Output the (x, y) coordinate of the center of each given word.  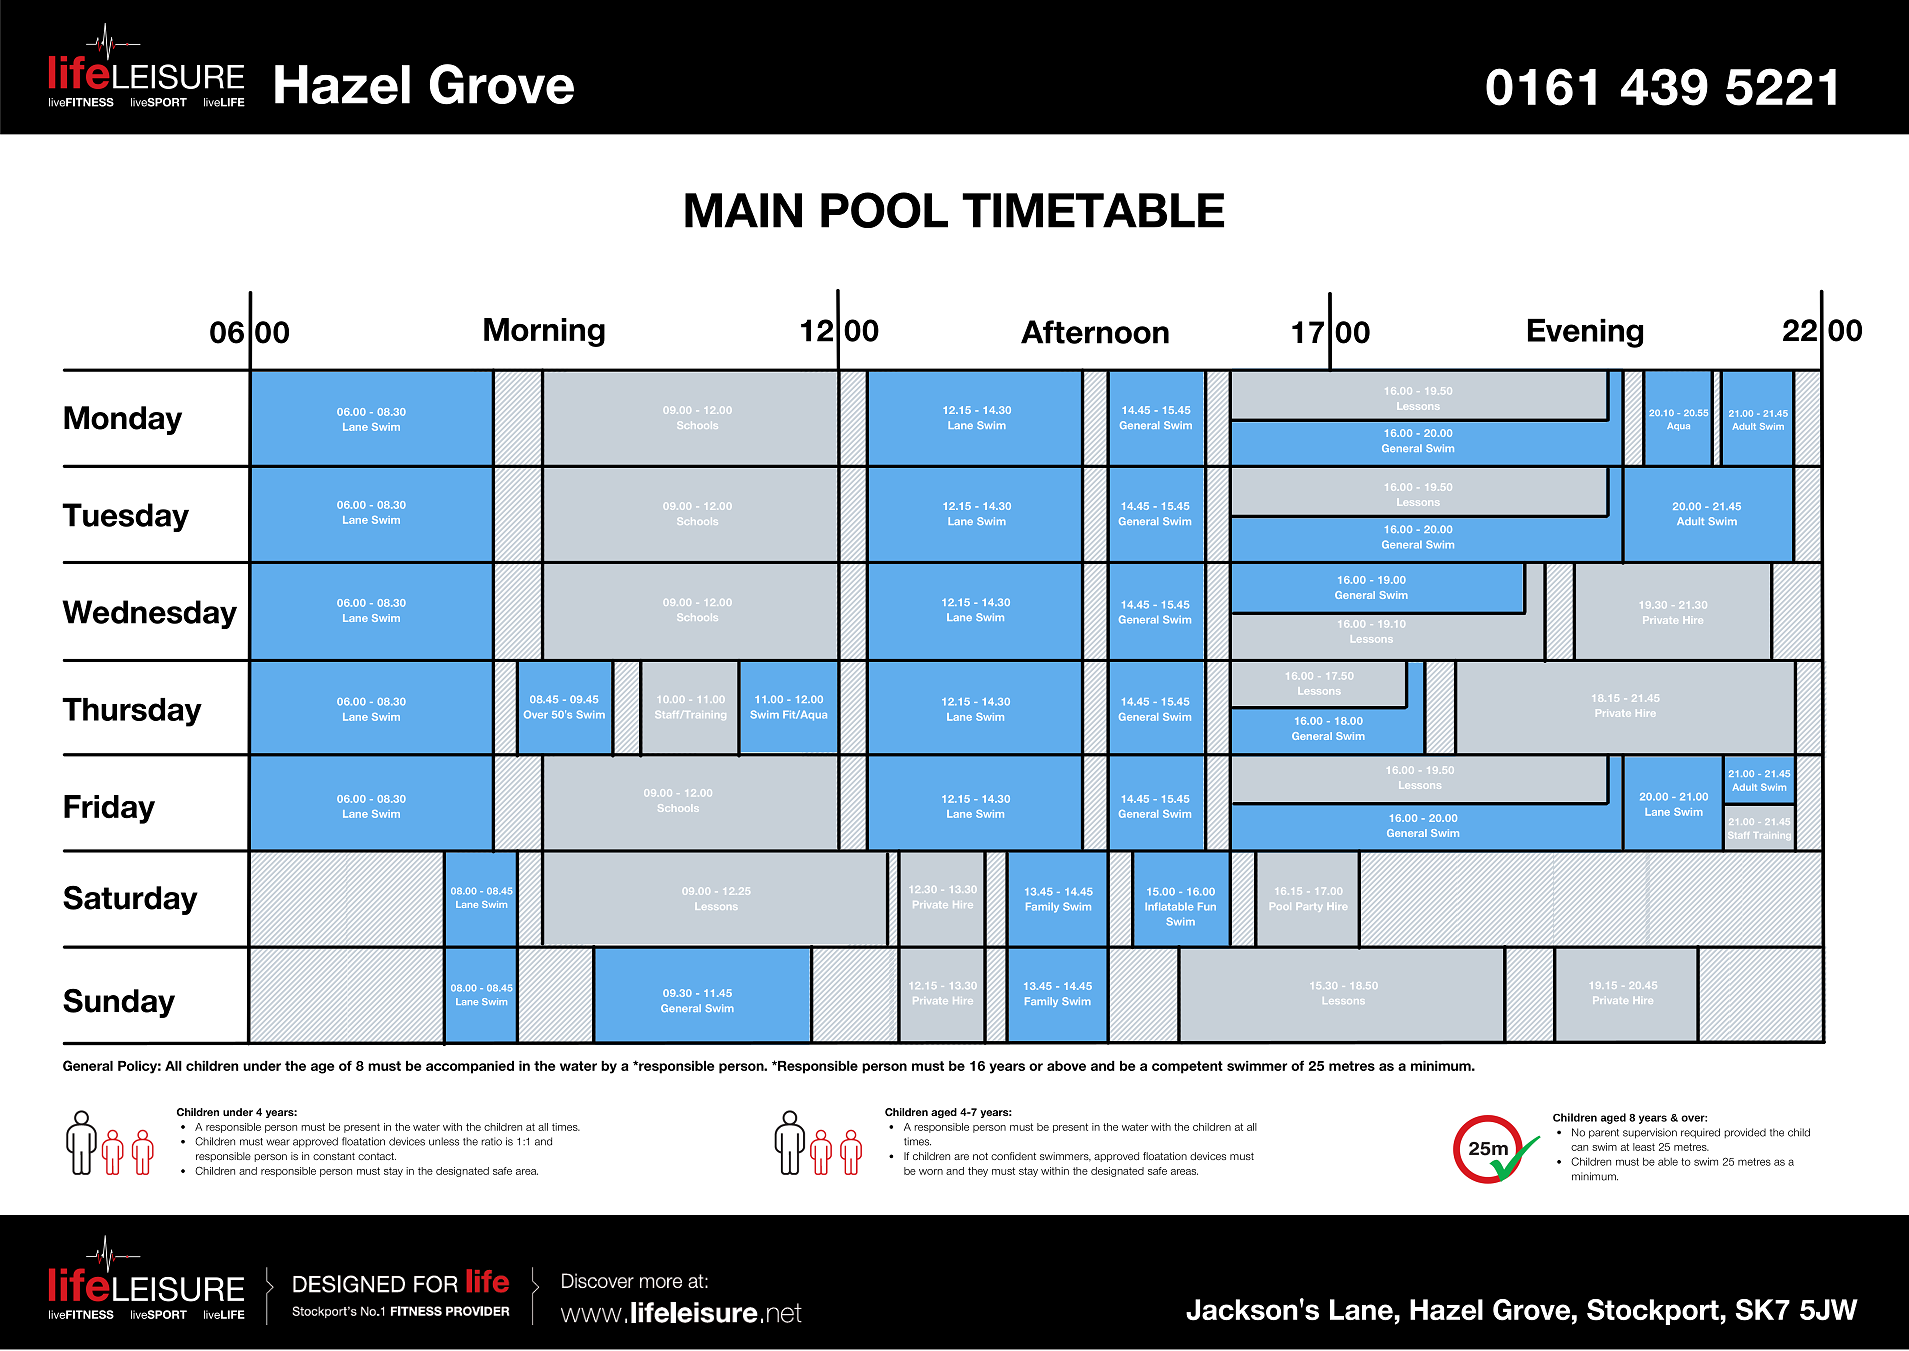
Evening (1585, 333)
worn (931, 1172)
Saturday (130, 900)
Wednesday (149, 614)
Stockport (1654, 1312)
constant (334, 1156)
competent (1187, 1067)
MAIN (743, 210)
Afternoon (1095, 332)
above (1066, 1066)
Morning (544, 332)
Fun (1207, 907)
